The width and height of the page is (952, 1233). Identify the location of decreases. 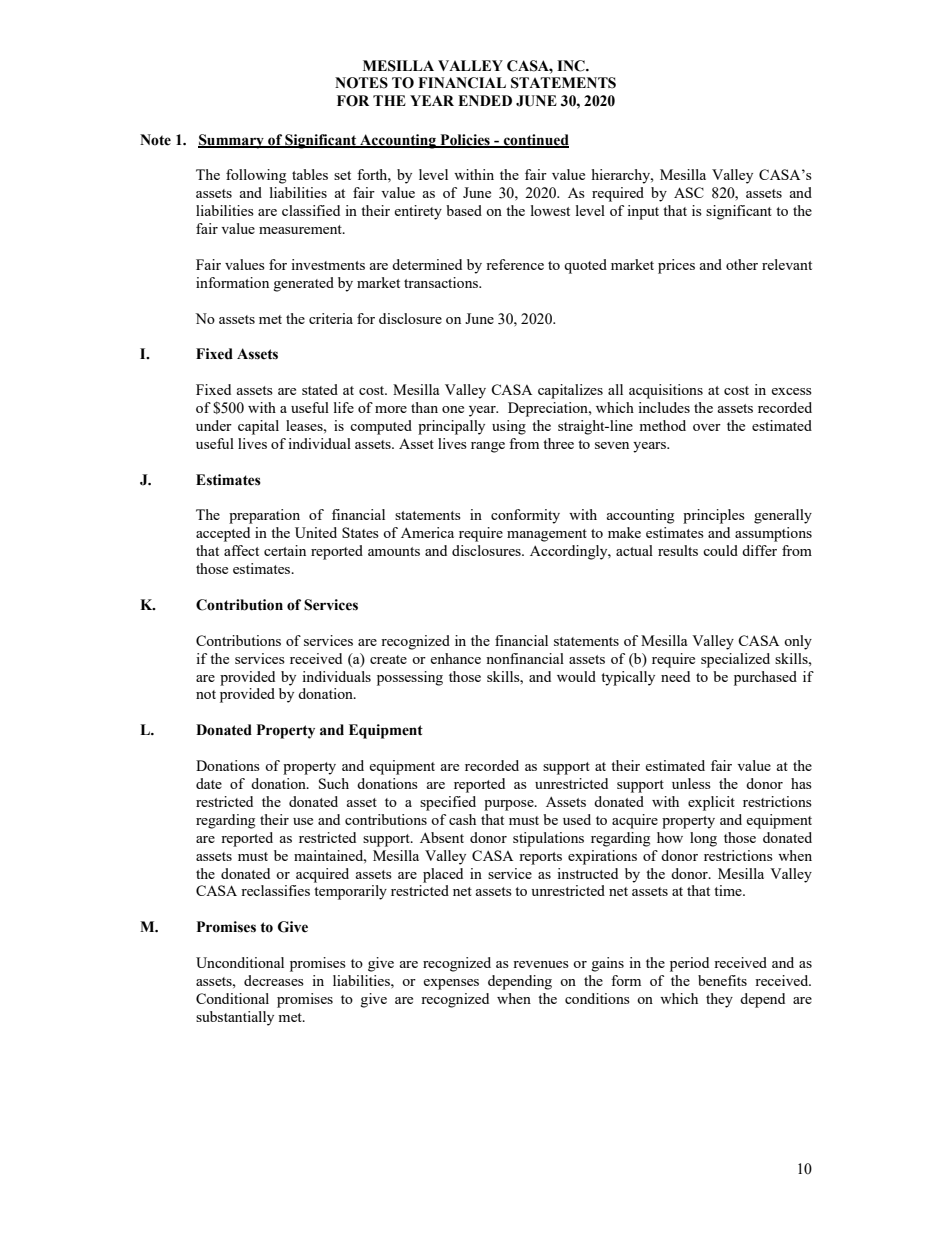
(274, 980).
